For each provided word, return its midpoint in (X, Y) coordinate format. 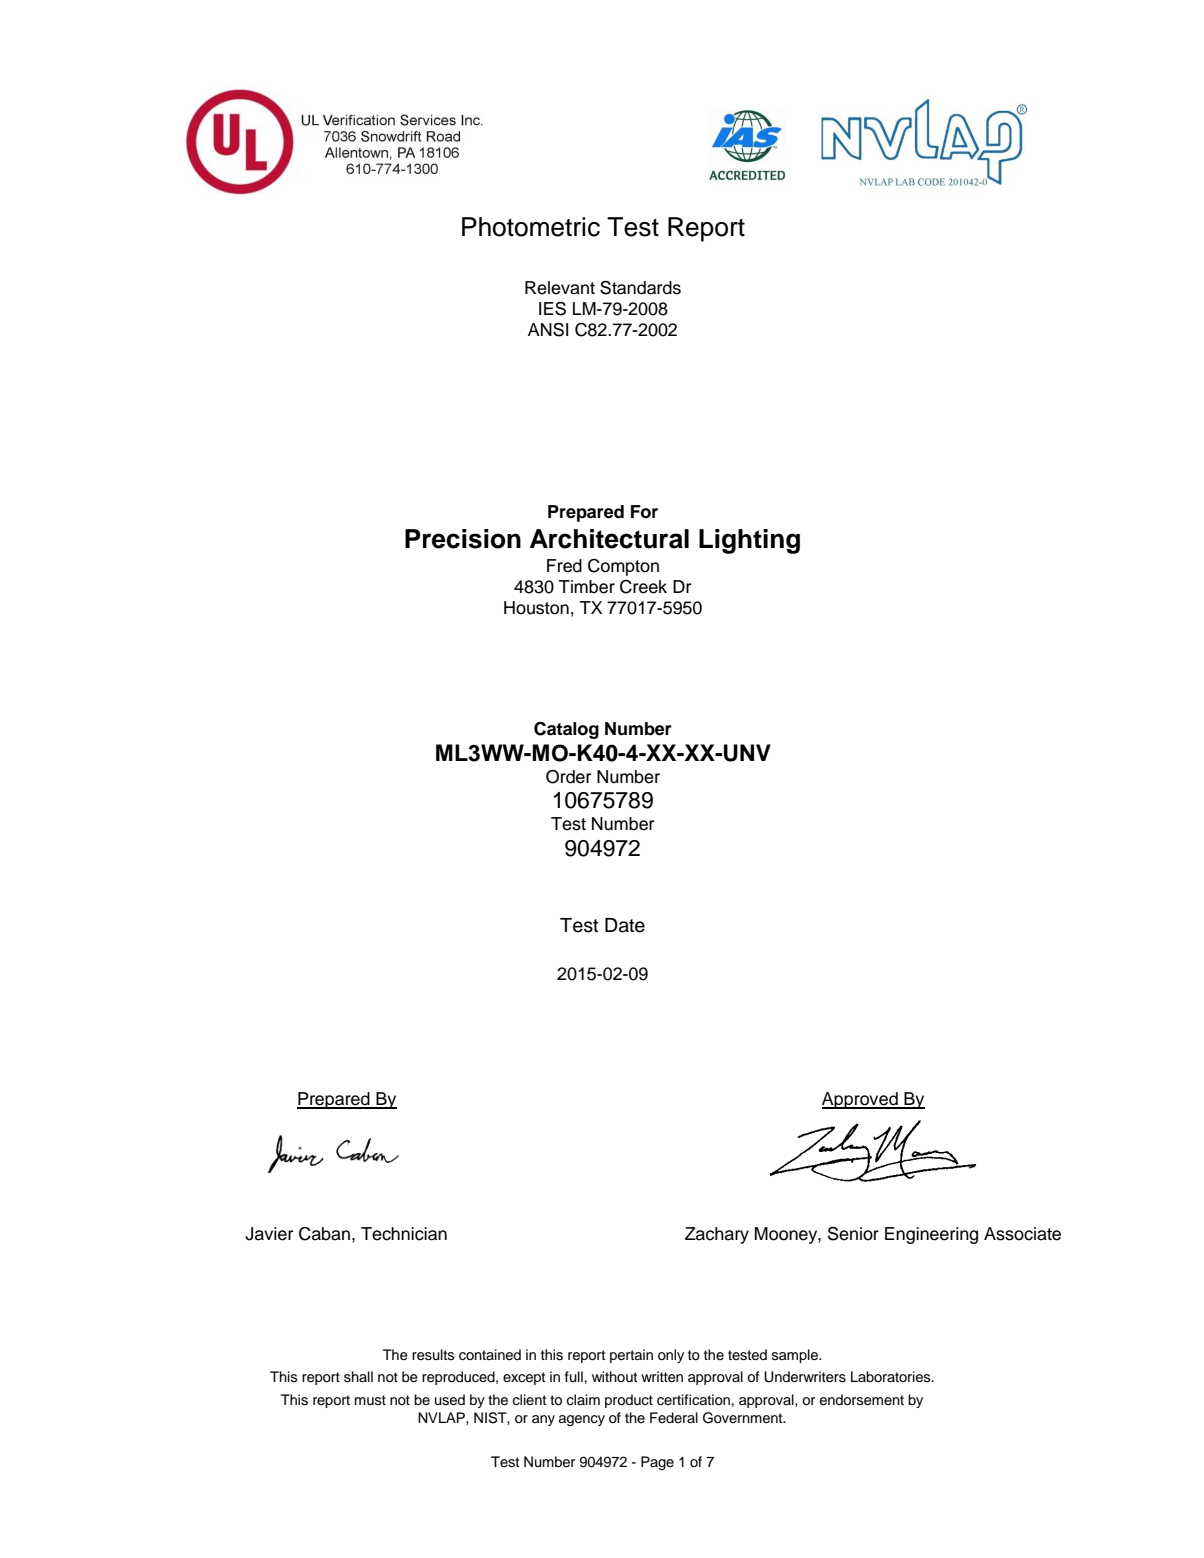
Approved (861, 1100)
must (370, 1400)
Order (568, 777)
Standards (640, 287)
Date (625, 925)
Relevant (560, 288)
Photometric (531, 227)
